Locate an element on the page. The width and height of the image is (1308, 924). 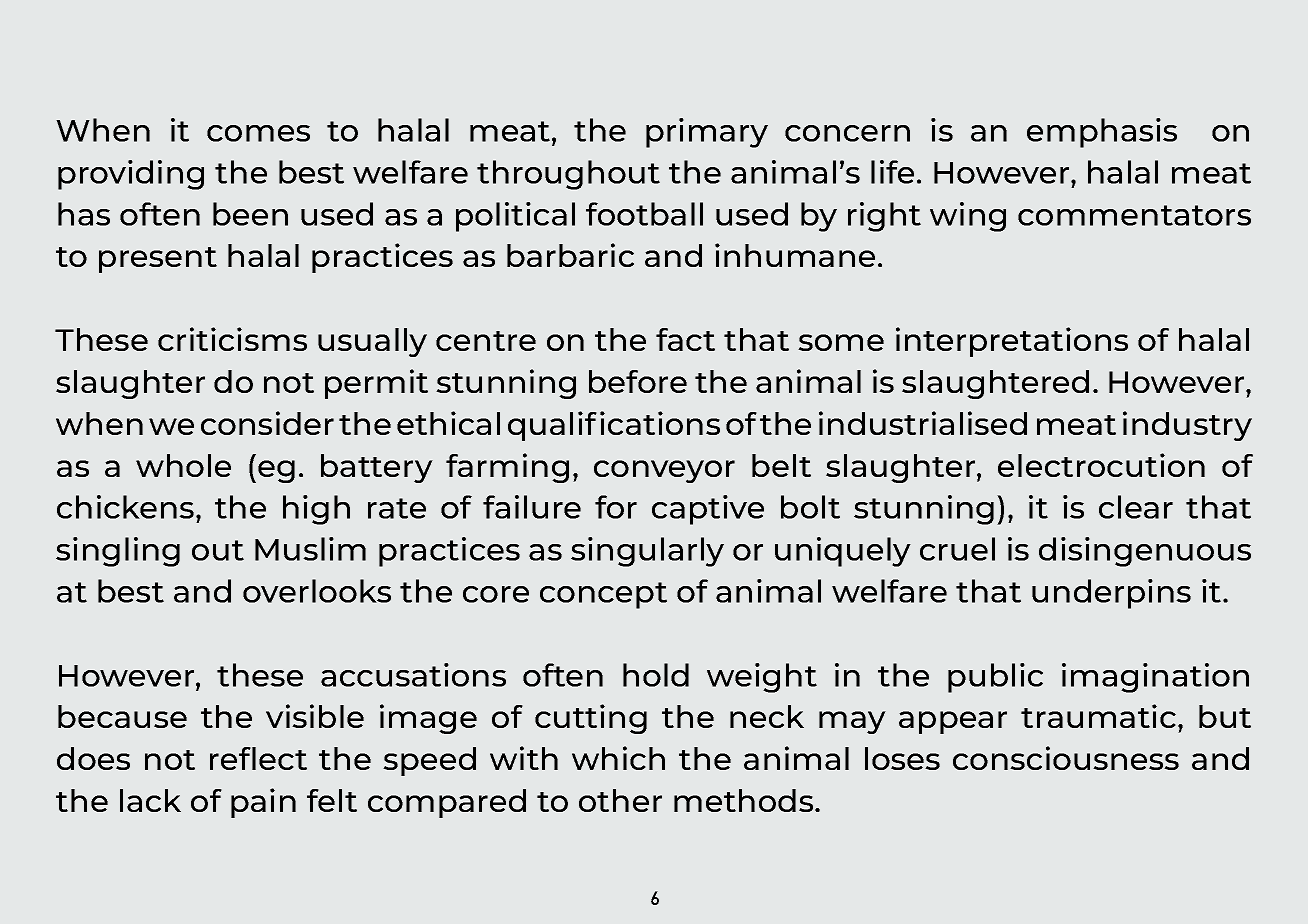
primary is located at coordinates (707, 133).
